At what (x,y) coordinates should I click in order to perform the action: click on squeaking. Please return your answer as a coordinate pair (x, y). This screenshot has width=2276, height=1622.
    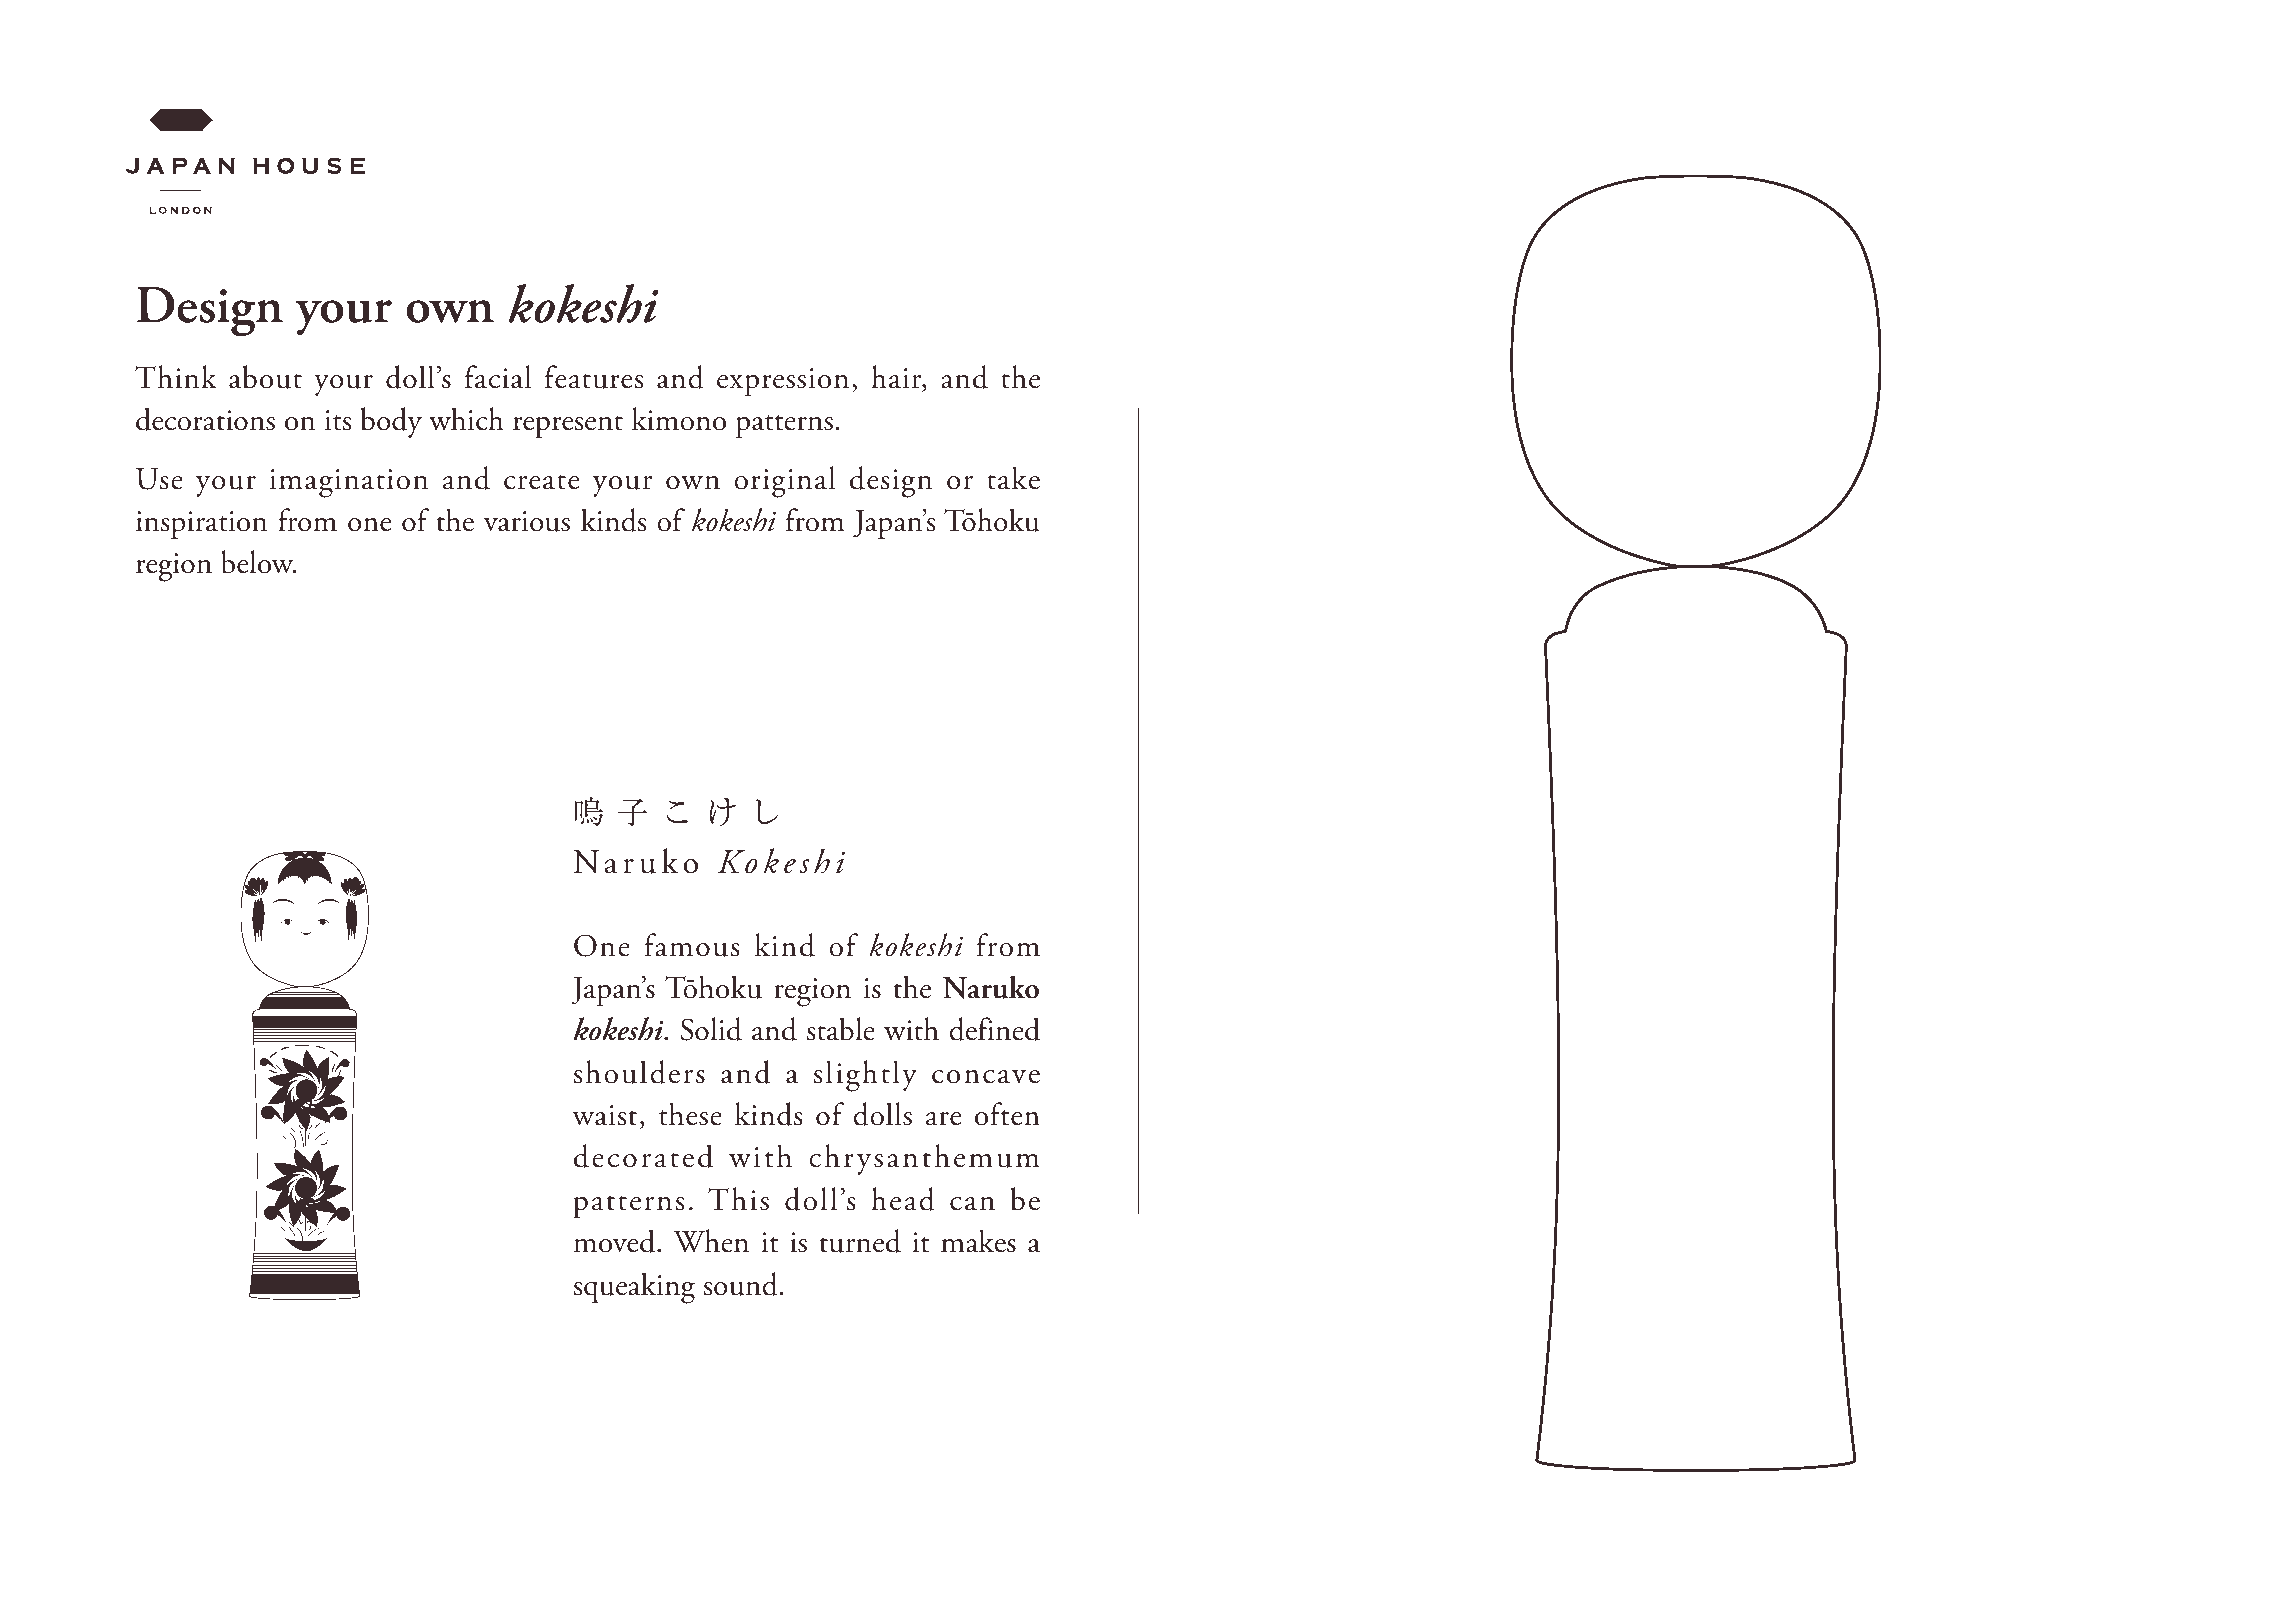
    Looking at the image, I should click on (634, 1288).
